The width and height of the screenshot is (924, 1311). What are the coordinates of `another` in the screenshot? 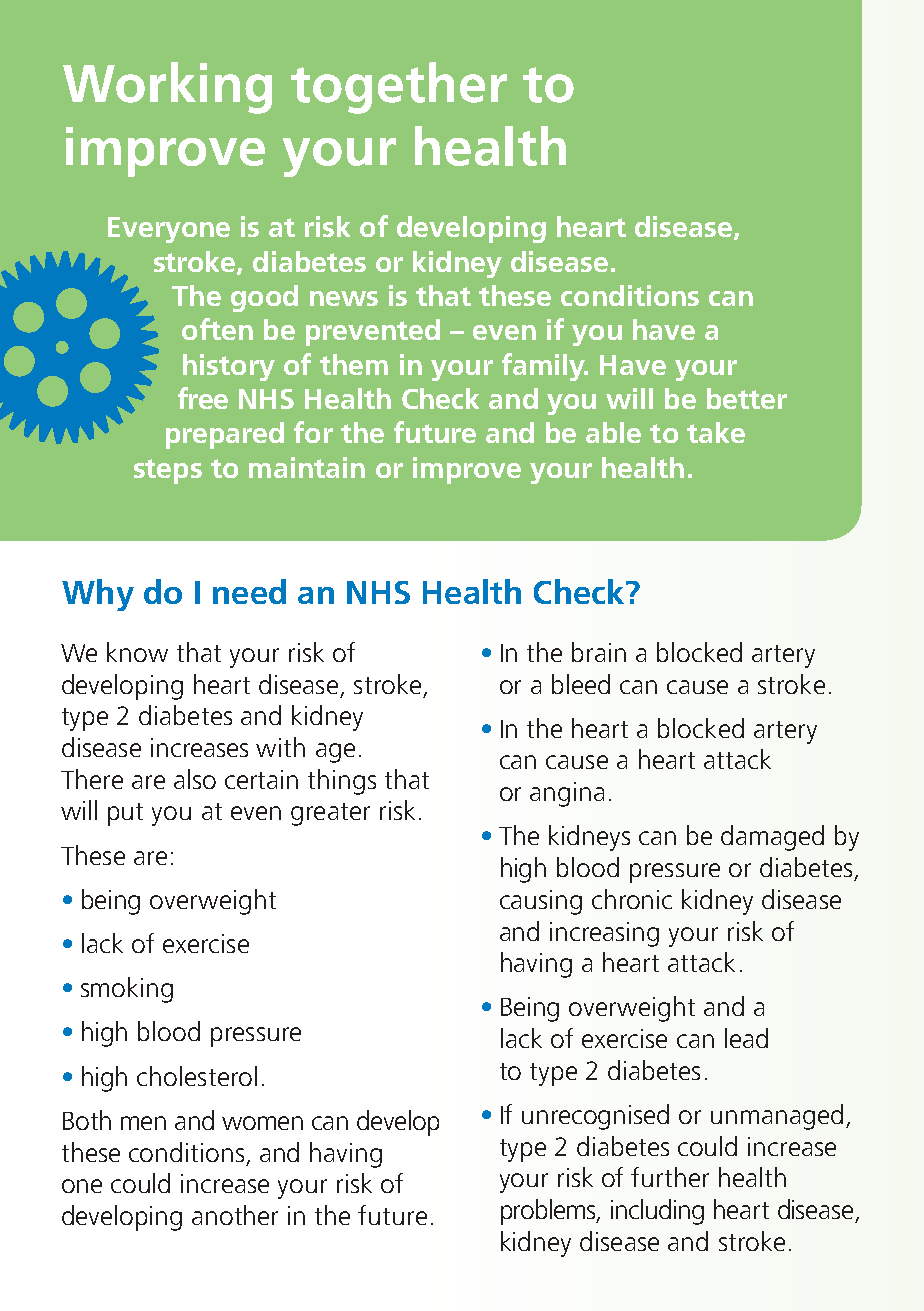 It's located at (235, 1215).
